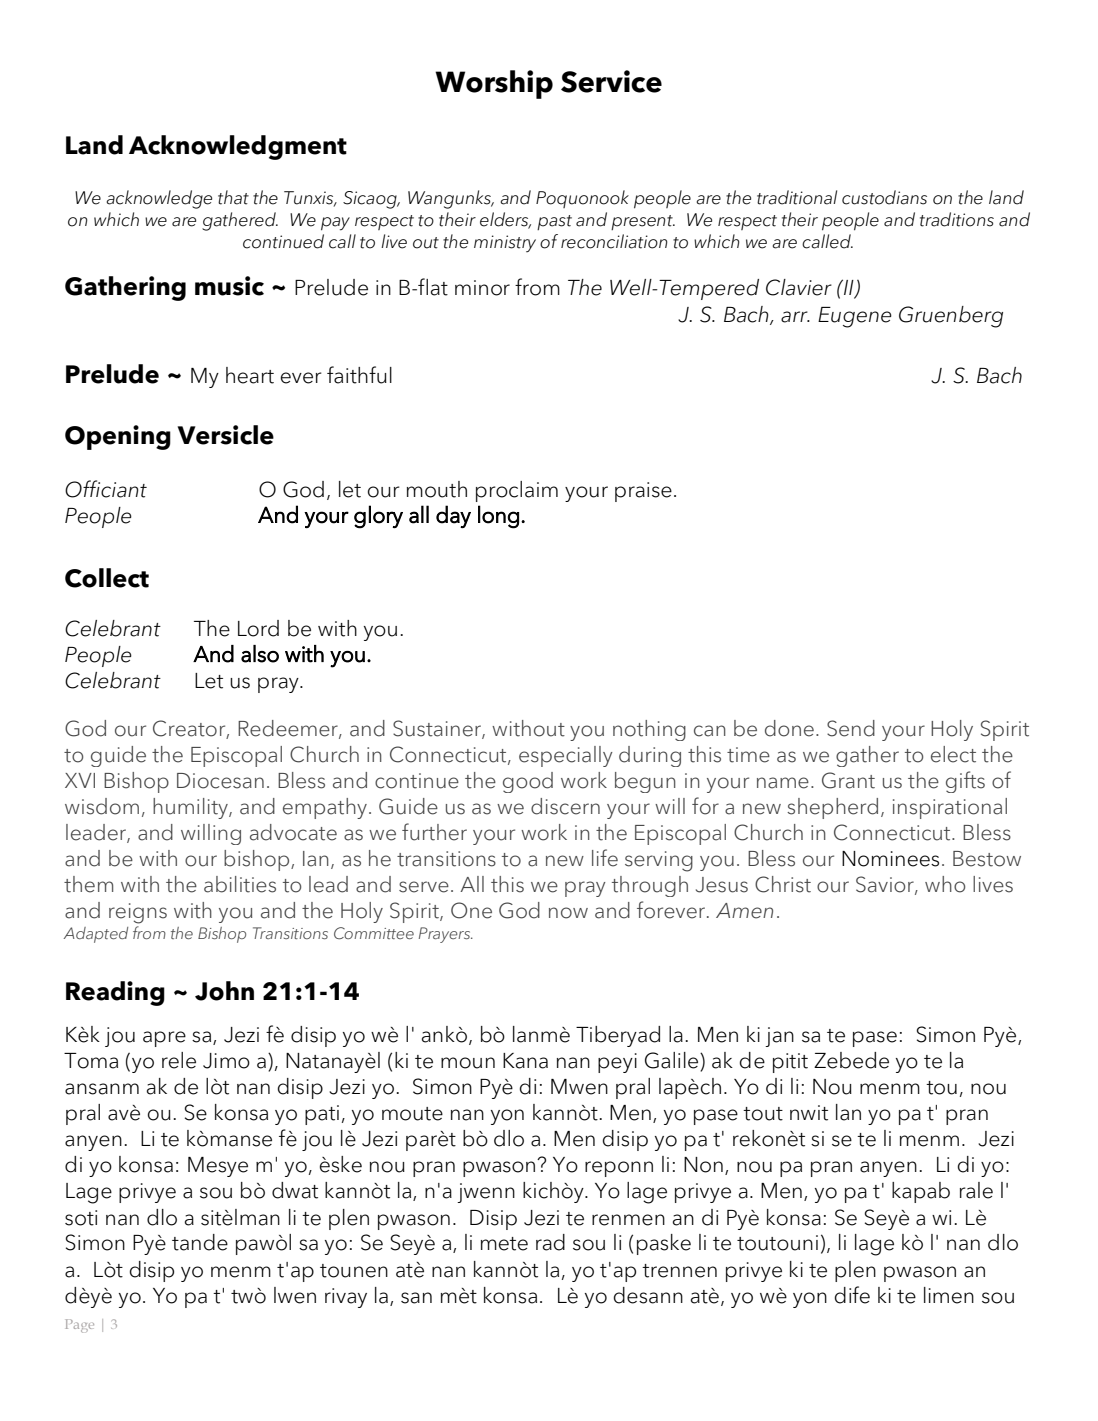  What do you see at coordinates (884, 197) in the screenshot?
I see `custodians` at bounding box center [884, 197].
